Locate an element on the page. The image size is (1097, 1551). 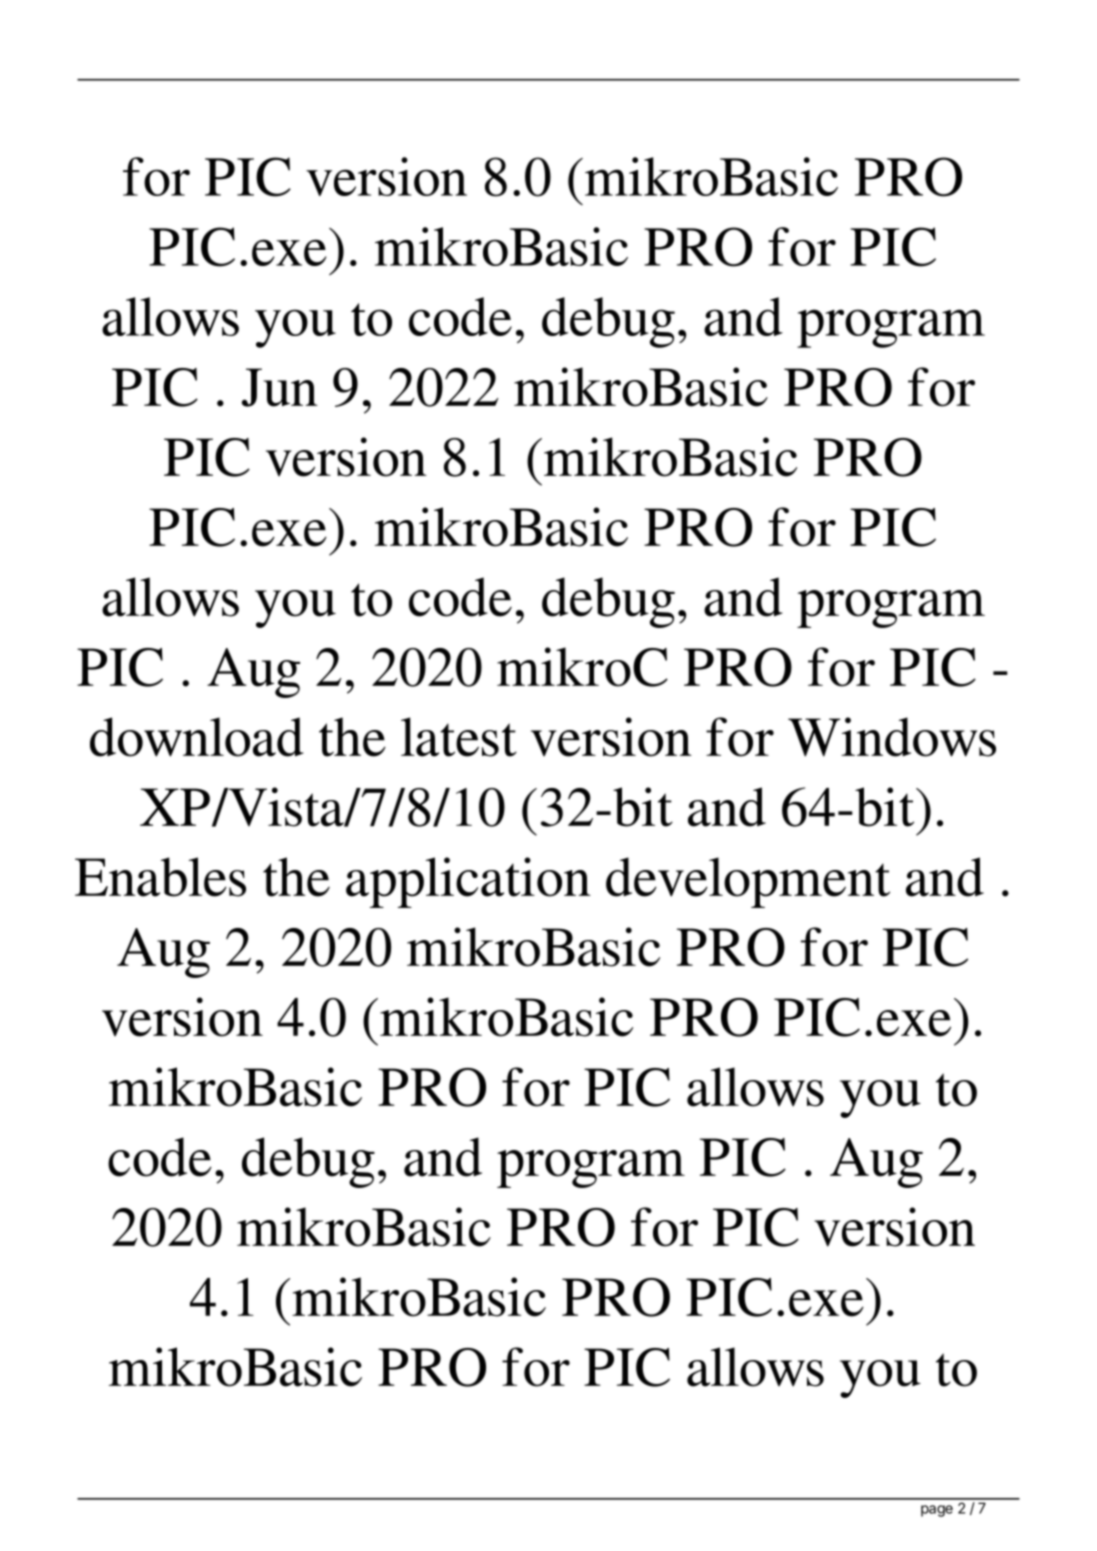
Enables is located at coordinates (160, 877).
